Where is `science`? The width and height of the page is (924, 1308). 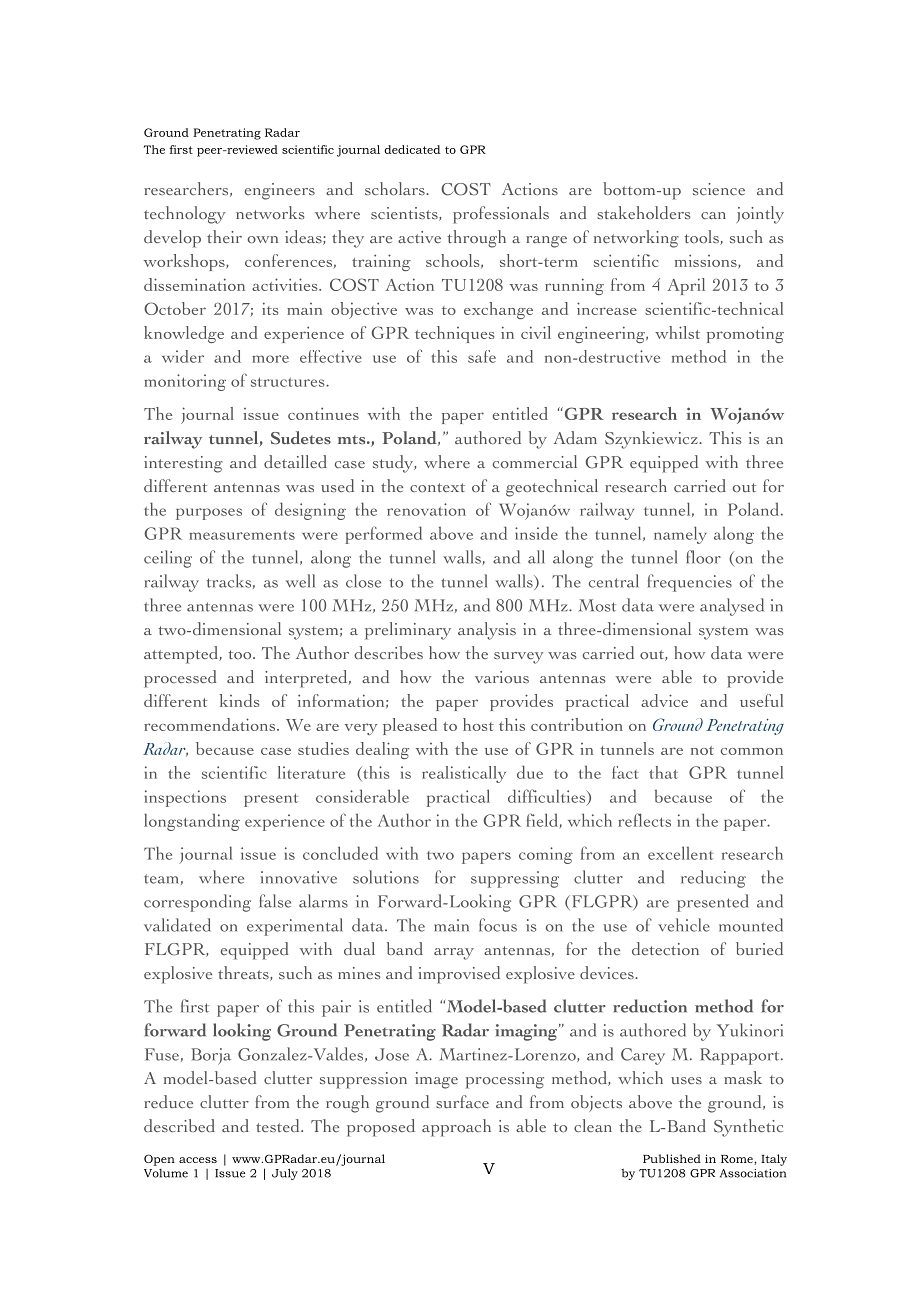
science is located at coordinates (719, 189).
